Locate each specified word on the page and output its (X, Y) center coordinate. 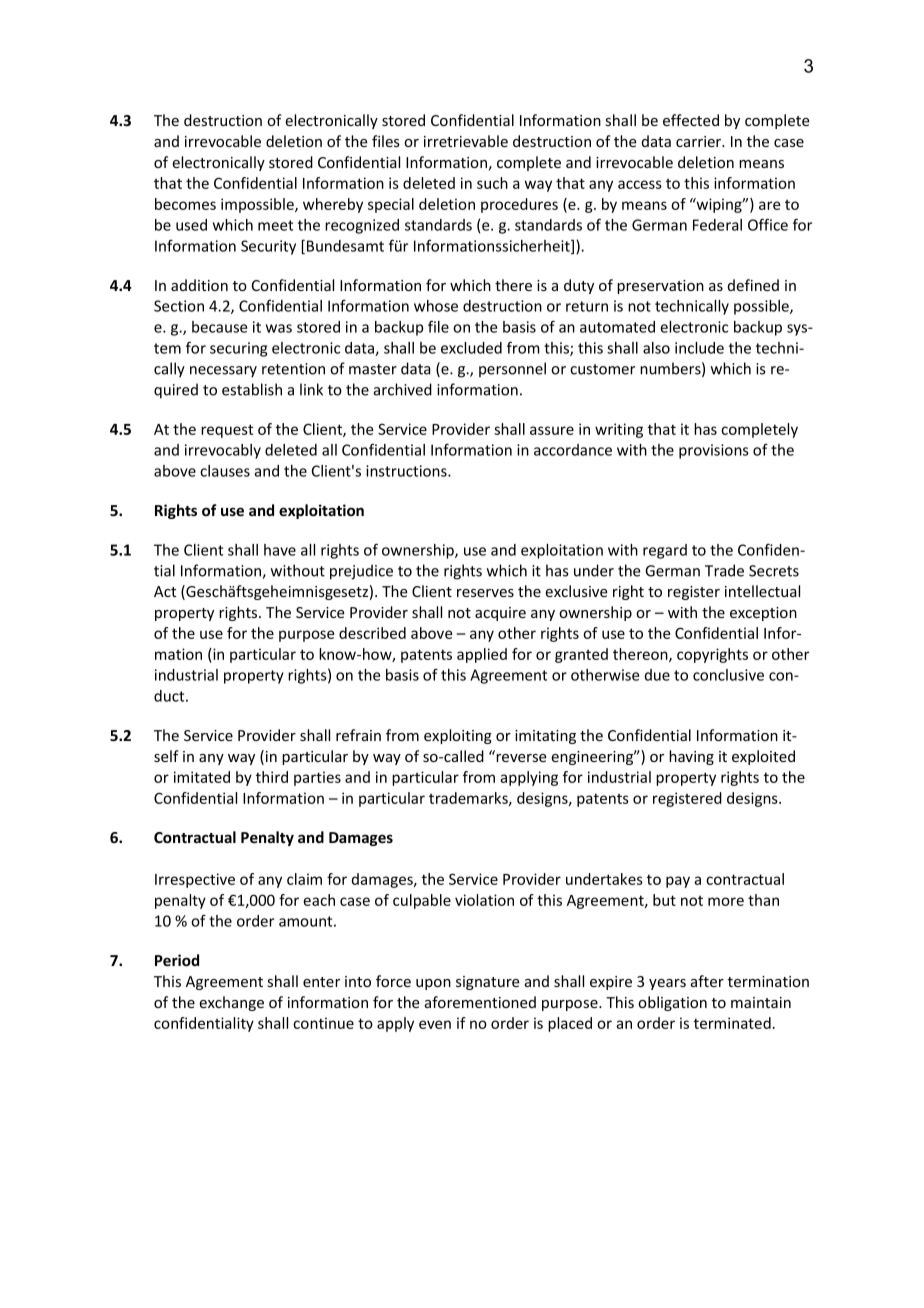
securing (238, 349)
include (699, 348)
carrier (700, 141)
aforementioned (480, 1002)
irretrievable (466, 141)
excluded (471, 348)
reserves (485, 593)
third (272, 777)
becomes (185, 204)
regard (665, 551)
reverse (521, 758)
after (707, 981)
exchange (231, 1003)
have (280, 550)
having (691, 757)
